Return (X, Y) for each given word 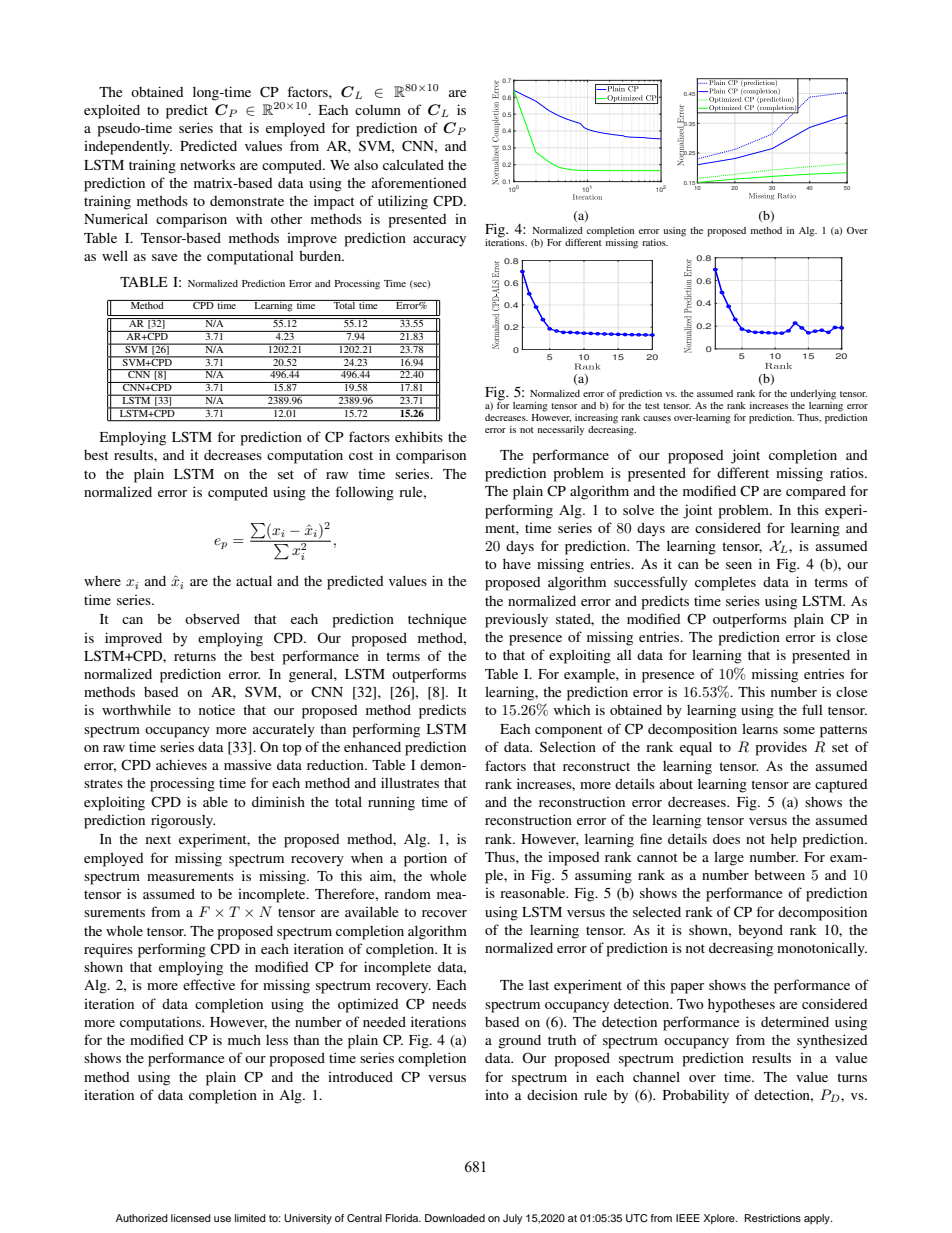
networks (207, 165)
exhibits (419, 436)
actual (254, 580)
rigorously (183, 822)
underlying (813, 395)
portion (425, 860)
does (726, 838)
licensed (191, 1218)
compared (816, 492)
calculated (413, 164)
